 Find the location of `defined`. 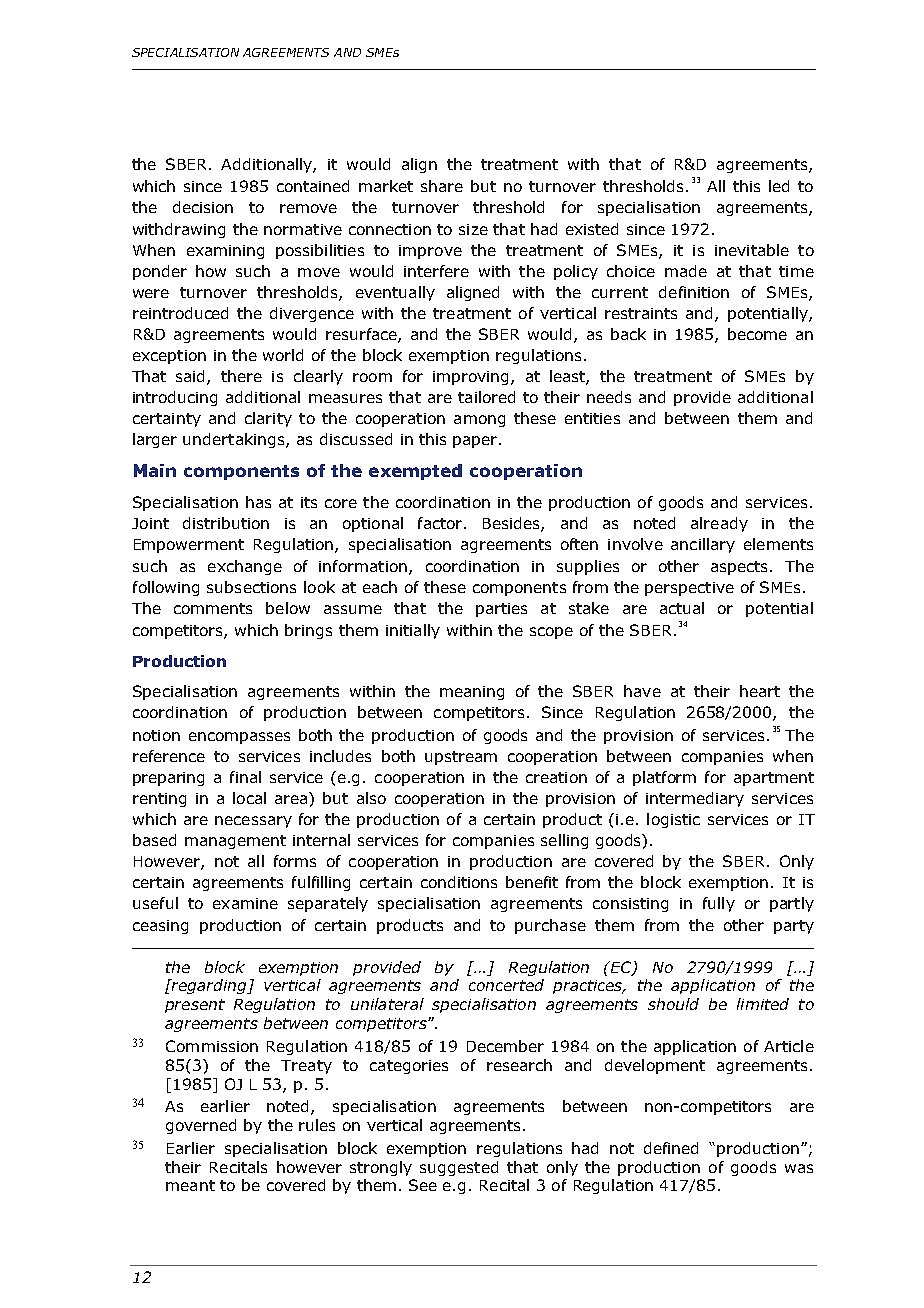

defined is located at coordinates (671, 1148).
